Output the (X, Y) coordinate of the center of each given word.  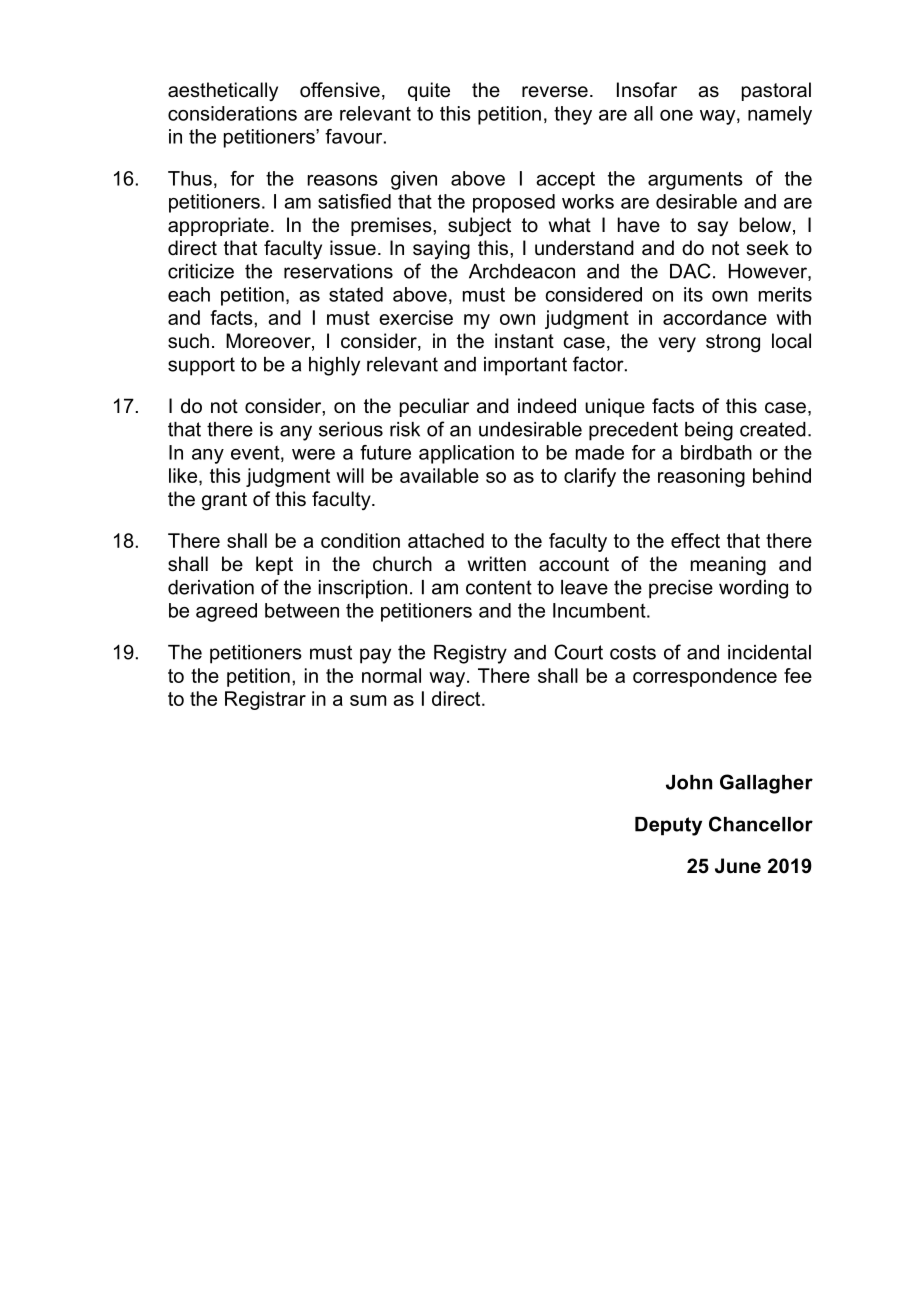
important (525, 366)
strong (733, 343)
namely (780, 115)
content (499, 587)
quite (429, 91)
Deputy (668, 826)
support (201, 366)
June (738, 866)
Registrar (265, 700)
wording (753, 589)
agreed (226, 612)
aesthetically (223, 91)
